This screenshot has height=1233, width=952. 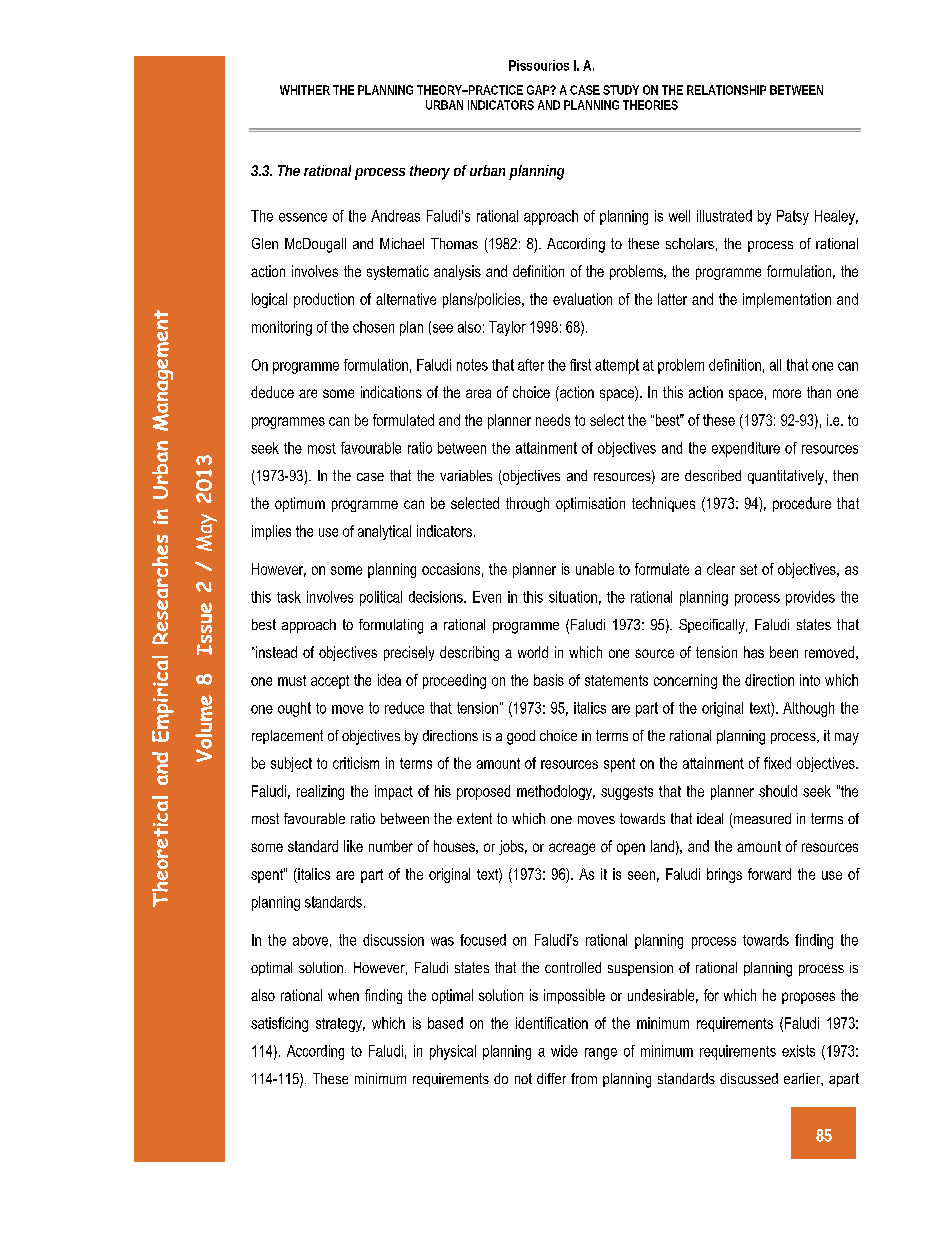 I want to click on when, so click(x=343, y=995).
